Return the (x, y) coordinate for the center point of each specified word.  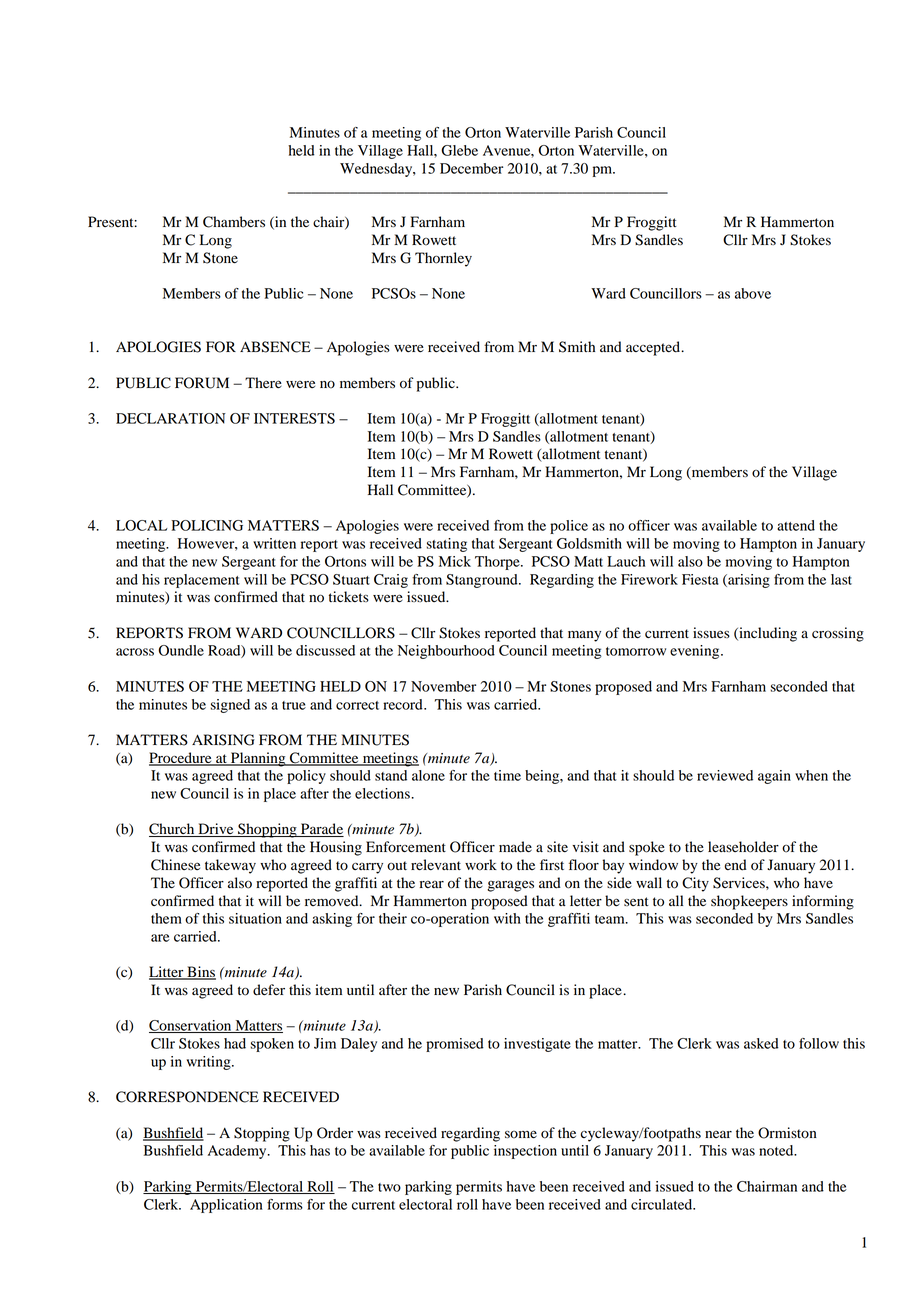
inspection (525, 1152)
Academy (238, 1152)
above (753, 293)
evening (696, 652)
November (443, 686)
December (471, 168)
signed (230, 706)
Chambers (234, 222)
